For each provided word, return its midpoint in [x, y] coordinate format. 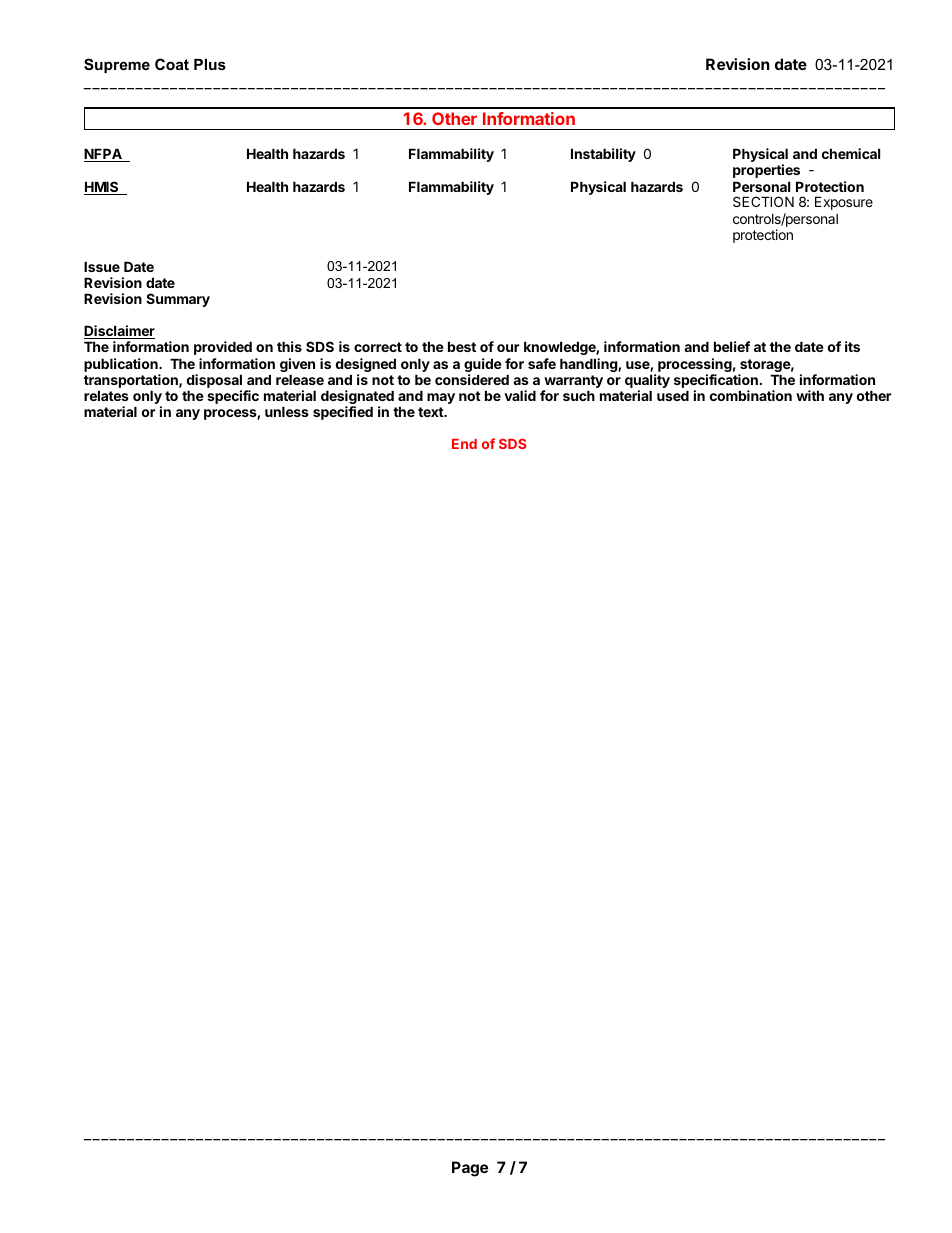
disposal [214, 381]
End [464, 444]
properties [766, 171]
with [810, 395]
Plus [210, 64]
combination [751, 395]
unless [287, 411]
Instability [603, 155]
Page [470, 1169]
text [431, 412]
